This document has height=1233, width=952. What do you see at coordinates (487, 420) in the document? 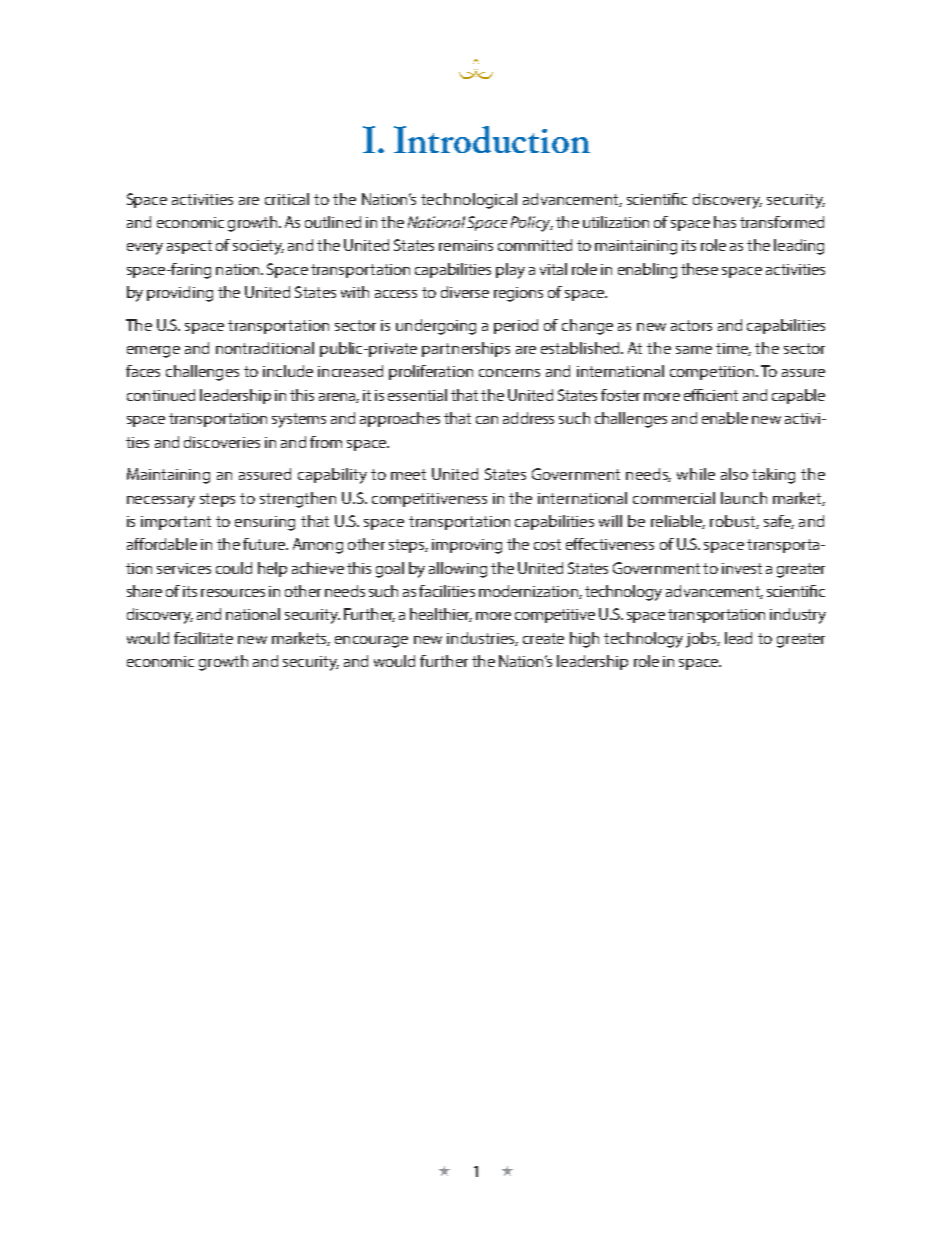
I see `can` at bounding box center [487, 420].
